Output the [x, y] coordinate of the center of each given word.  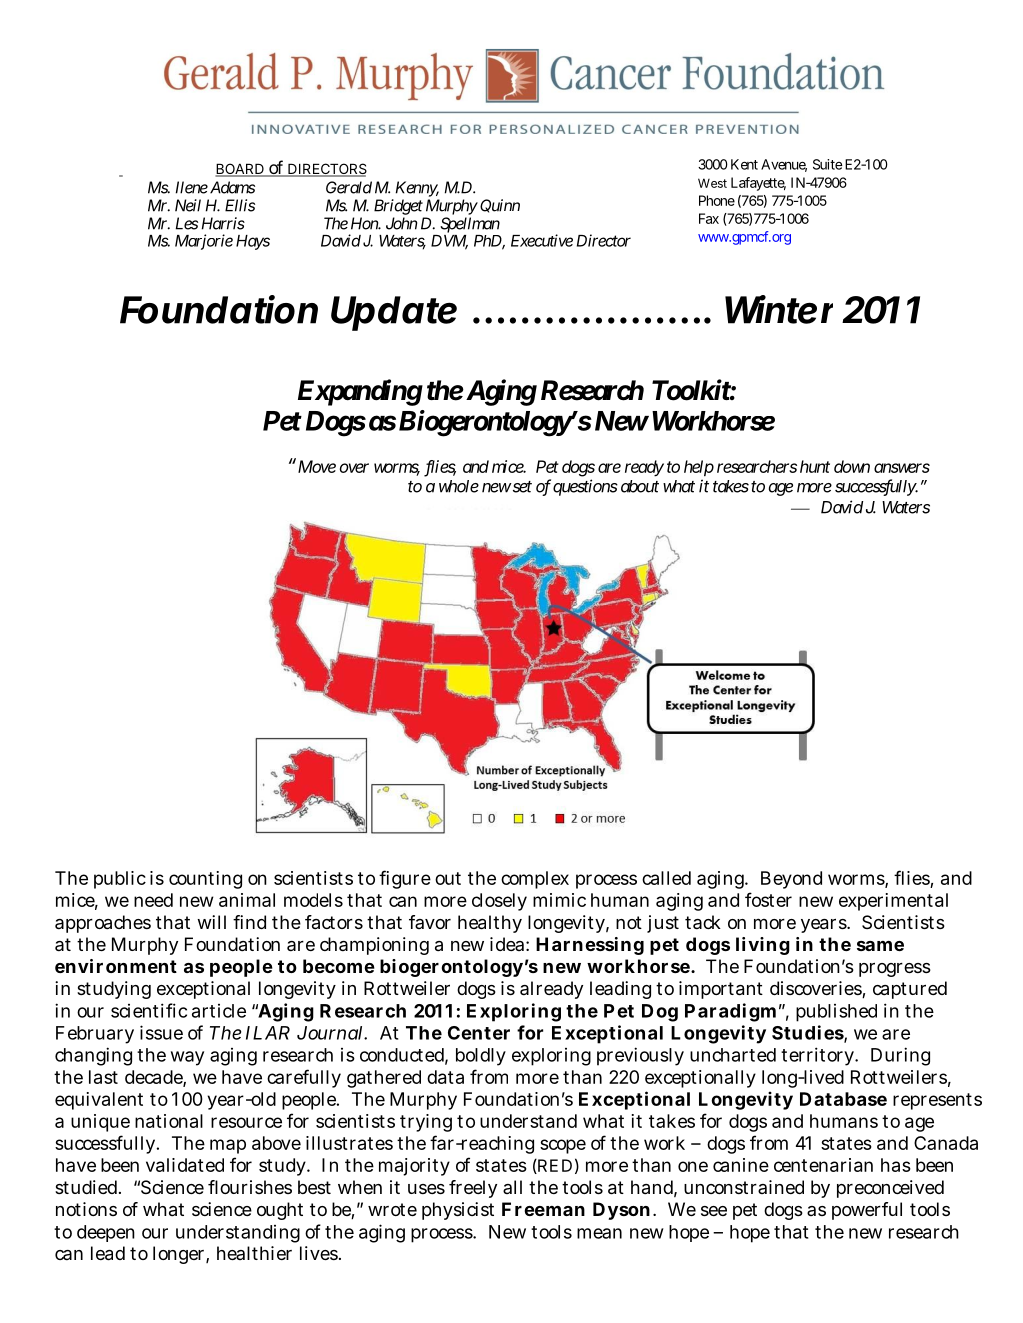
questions [585, 487]
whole [459, 486]
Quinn [500, 206]
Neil [188, 205]
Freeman [543, 1209]
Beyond [791, 880]
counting [205, 880]
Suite [828, 164]
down [852, 466]
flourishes [250, 1187]
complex [535, 880]
